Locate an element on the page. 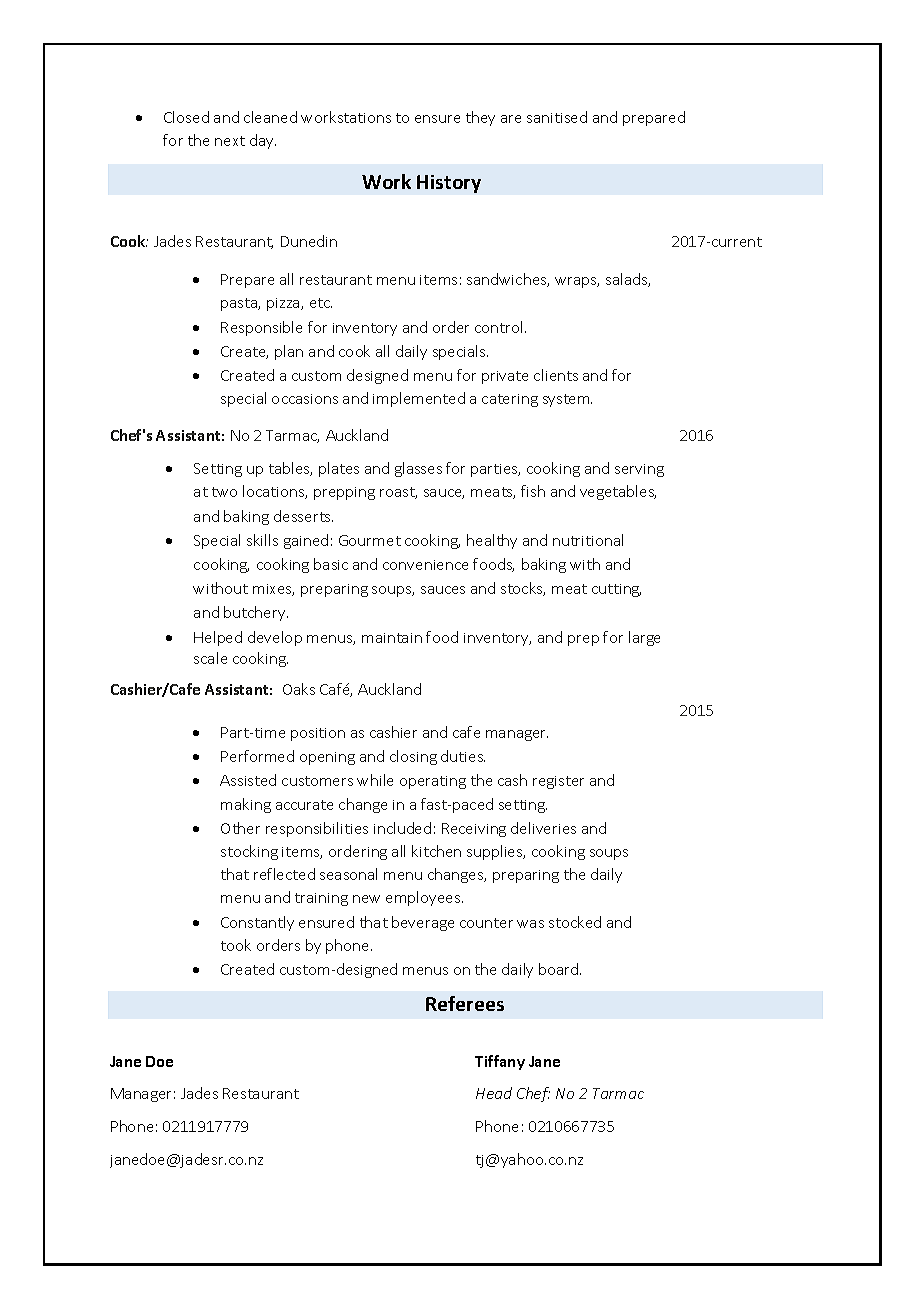  implemented is located at coordinates (419, 399).
